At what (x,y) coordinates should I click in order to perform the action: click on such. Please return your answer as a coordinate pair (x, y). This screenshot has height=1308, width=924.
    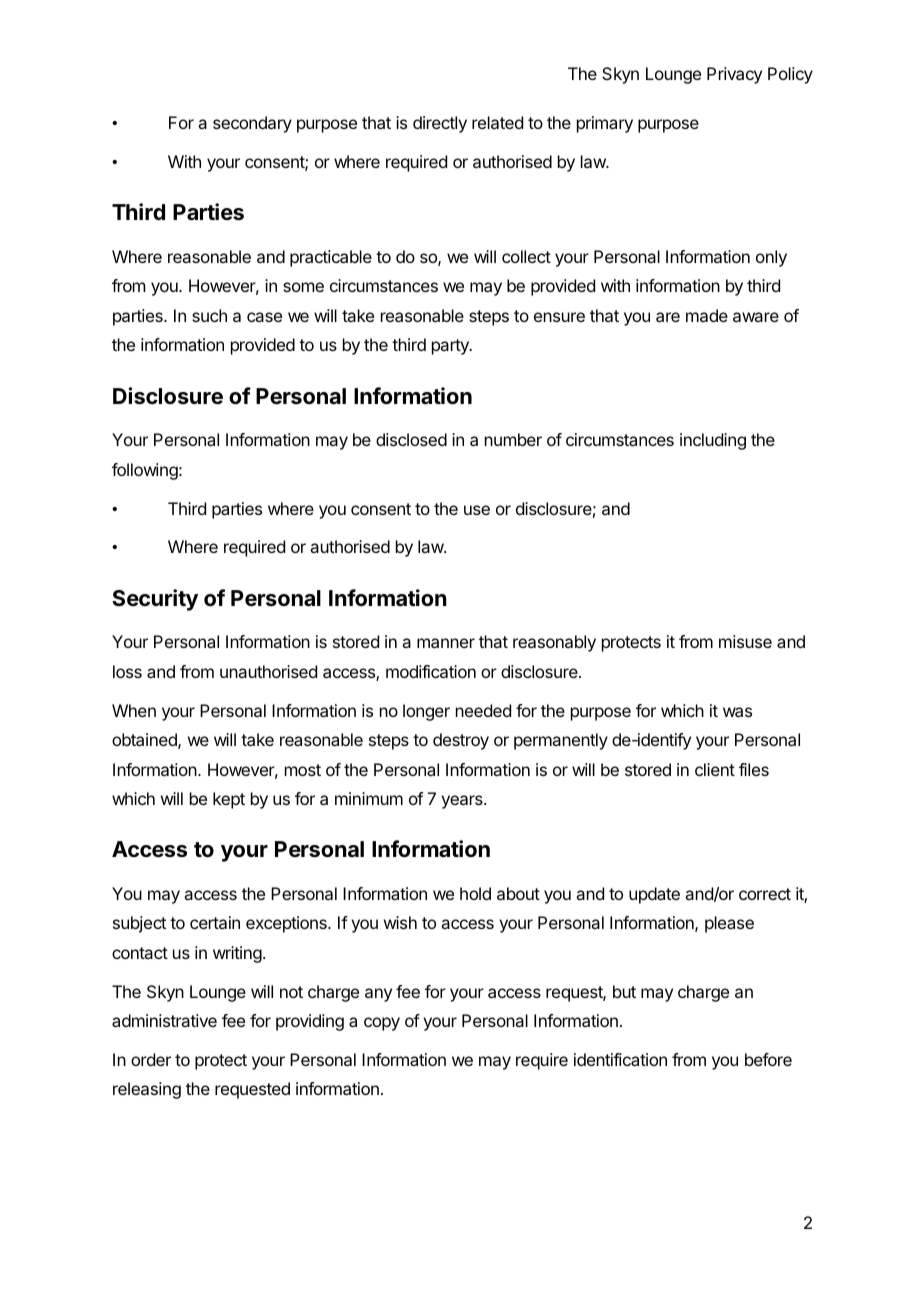
    Looking at the image, I should click on (209, 315).
